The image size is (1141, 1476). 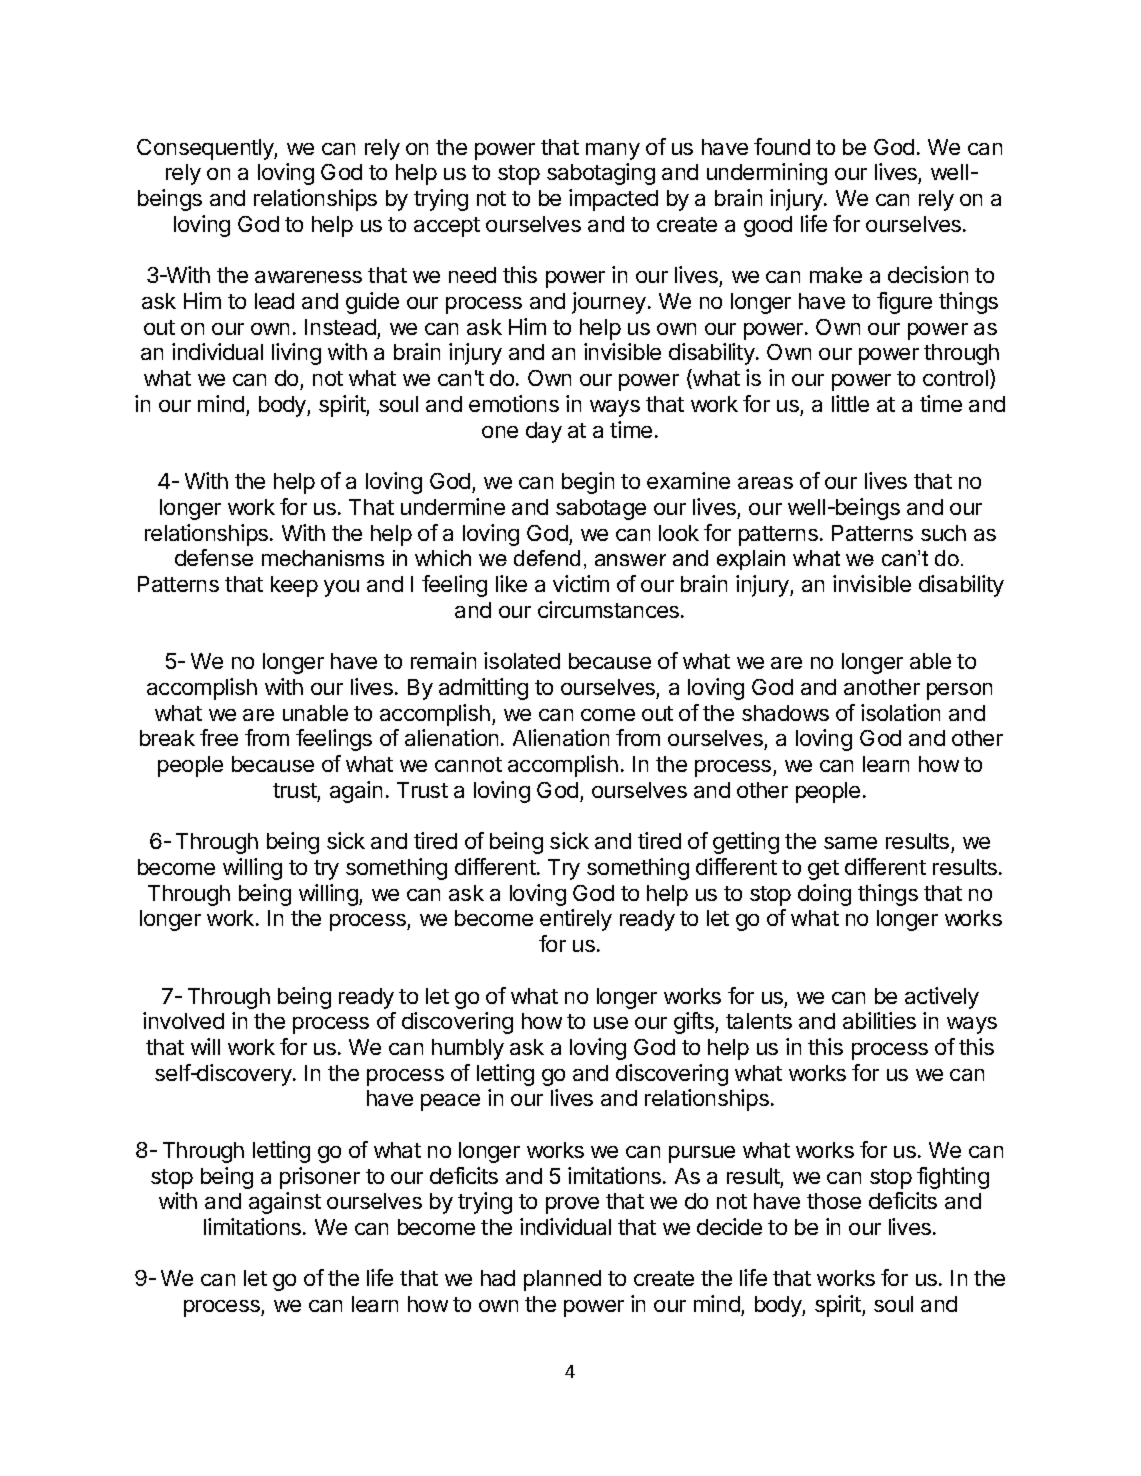 What do you see at coordinates (943, 533) in the document?
I see `such` at bounding box center [943, 533].
